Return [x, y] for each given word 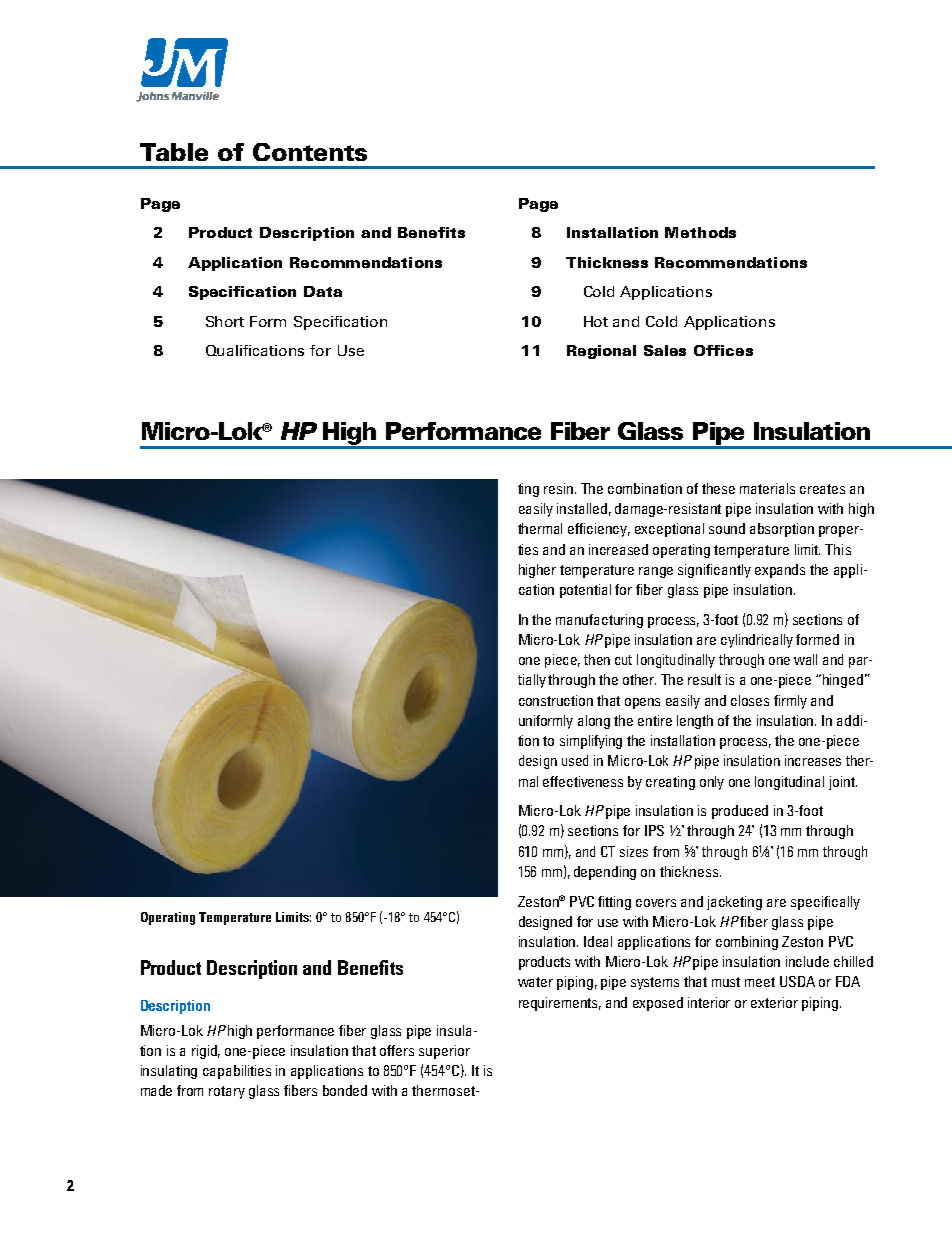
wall [805, 659]
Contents [310, 152]
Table [174, 152]
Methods [700, 232]
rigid [206, 1052]
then [597, 659]
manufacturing [599, 621]
